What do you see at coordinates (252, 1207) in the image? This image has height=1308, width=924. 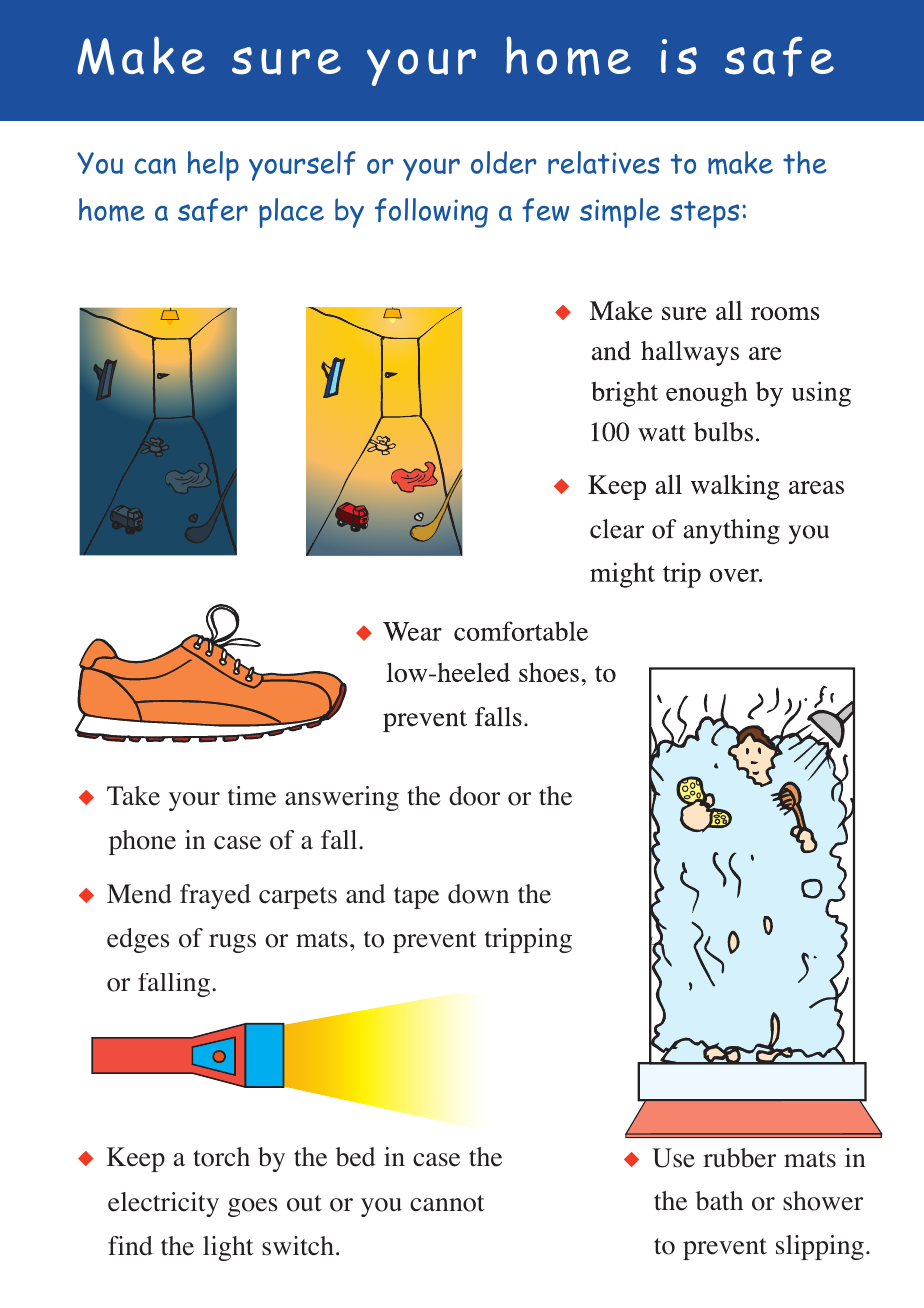 I see `goes` at bounding box center [252, 1207].
